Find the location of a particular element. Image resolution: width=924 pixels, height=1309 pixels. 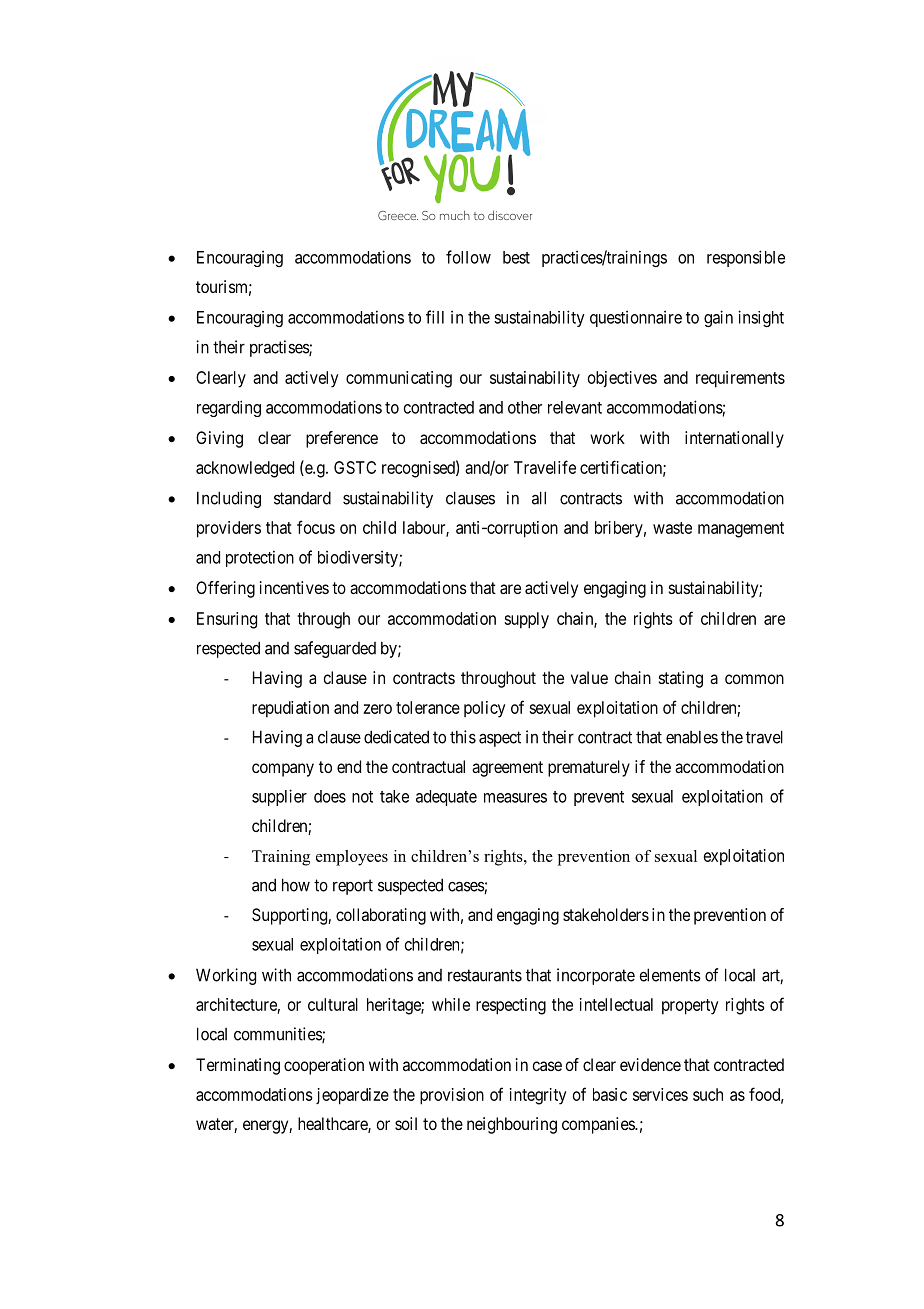

cooperation is located at coordinates (324, 1066).
